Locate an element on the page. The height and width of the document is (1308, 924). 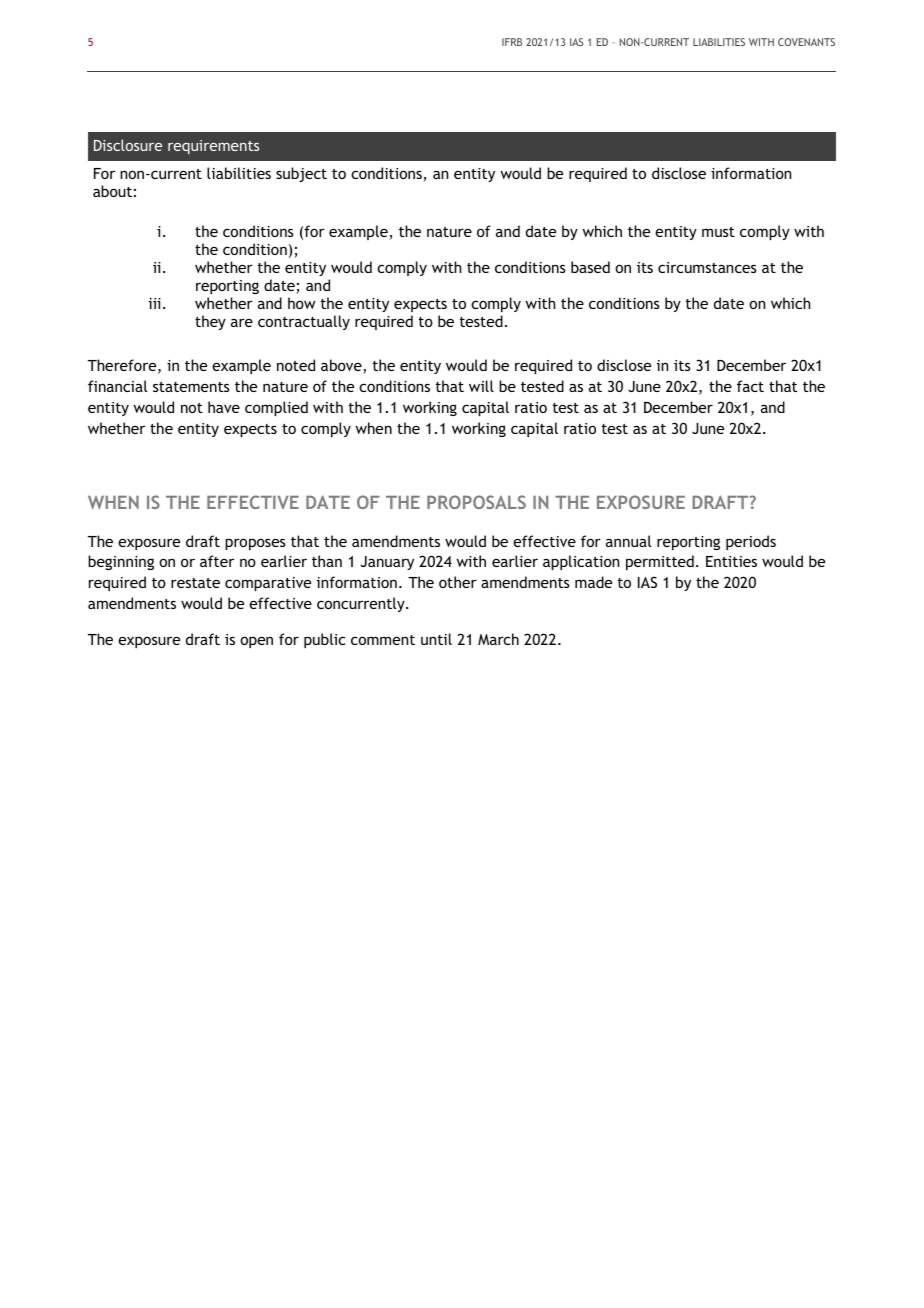
requirements is located at coordinates (213, 147).
